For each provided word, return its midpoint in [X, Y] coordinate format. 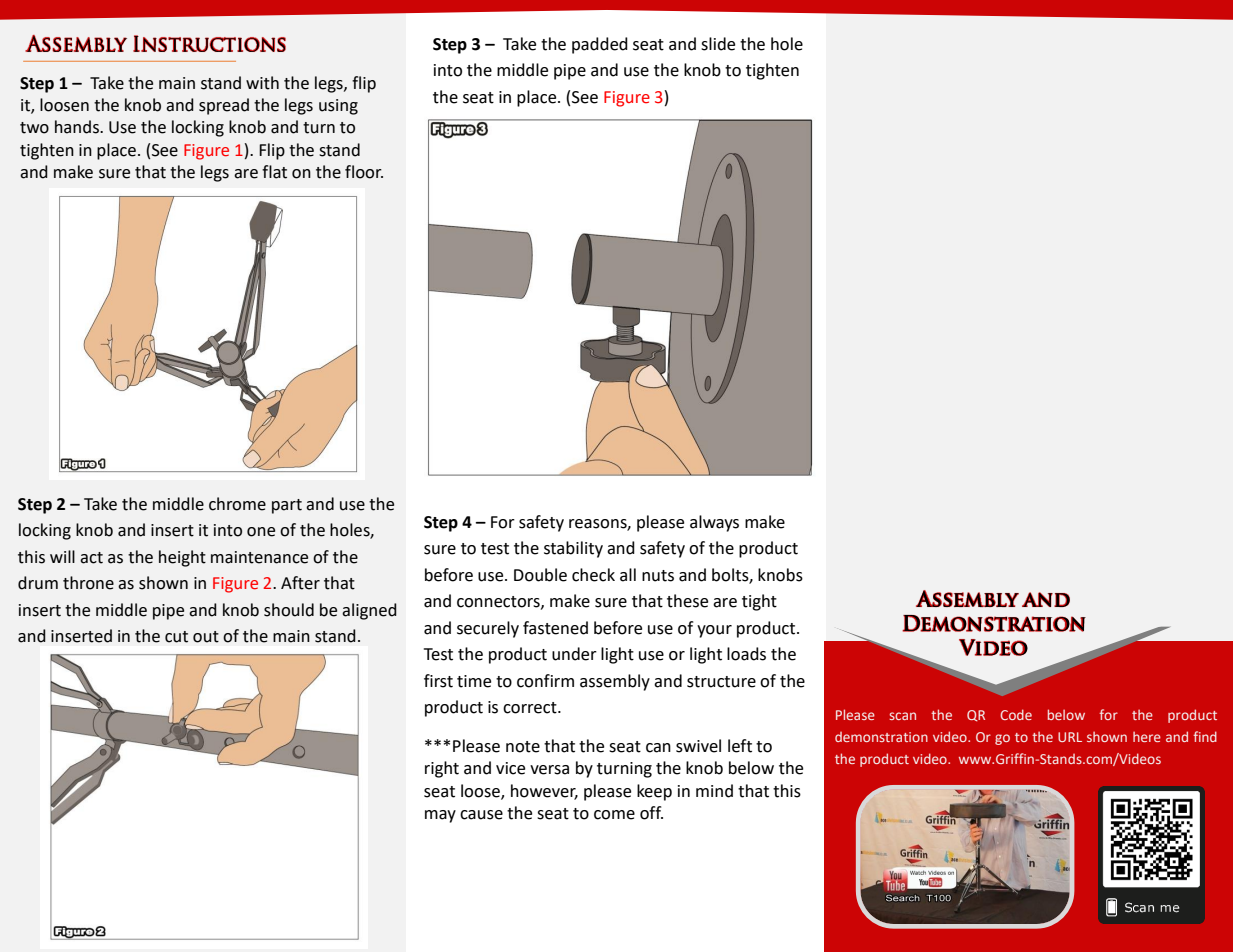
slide [718, 44]
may [440, 816]
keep [654, 792]
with [262, 83]
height [182, 558]
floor [364, 172]
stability [573, 549]
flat [274, 172]
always [714, 523]
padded [600, 45]
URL [1070, 737]
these [687, 601]
